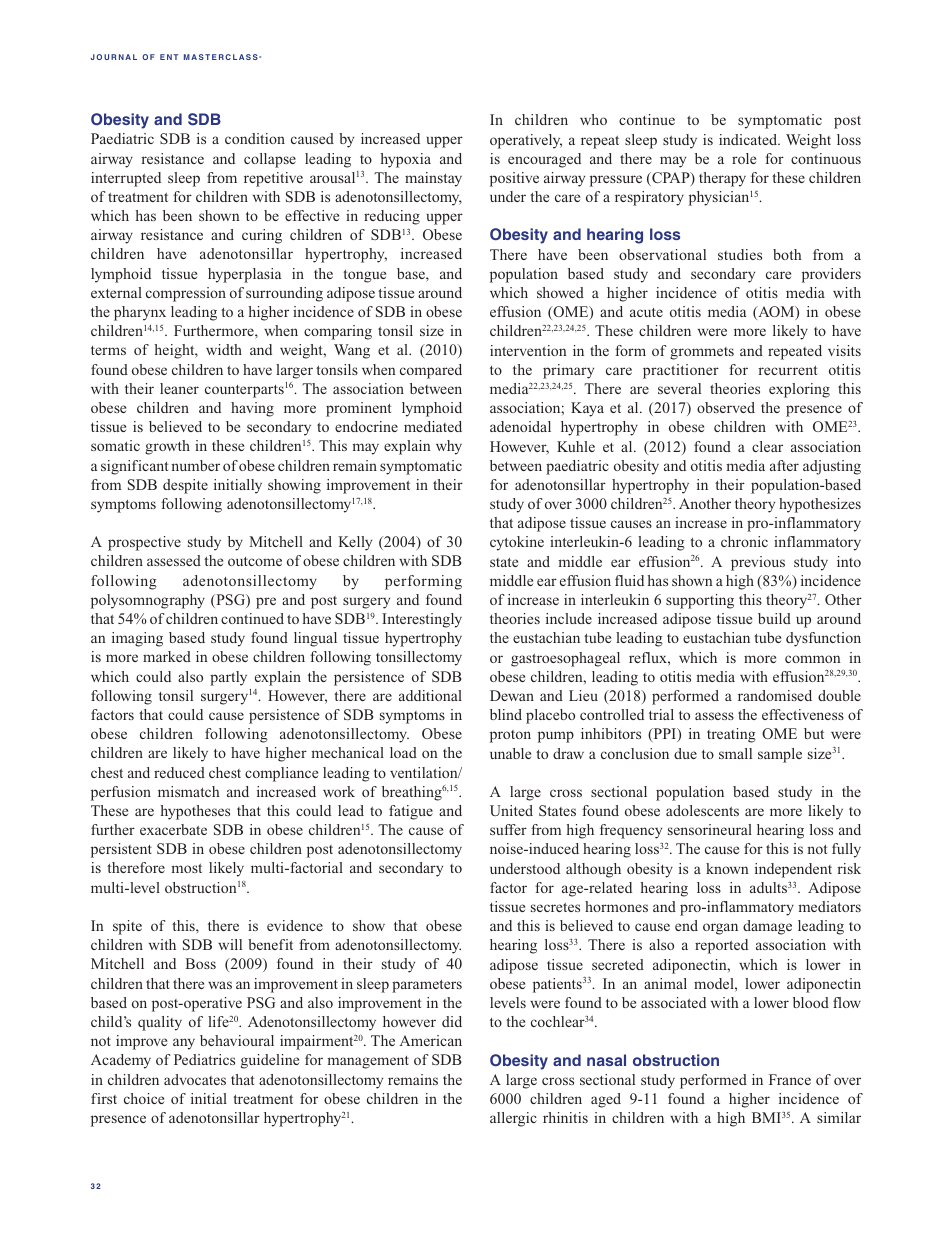  I want to click on previous, so click(758, 563).
